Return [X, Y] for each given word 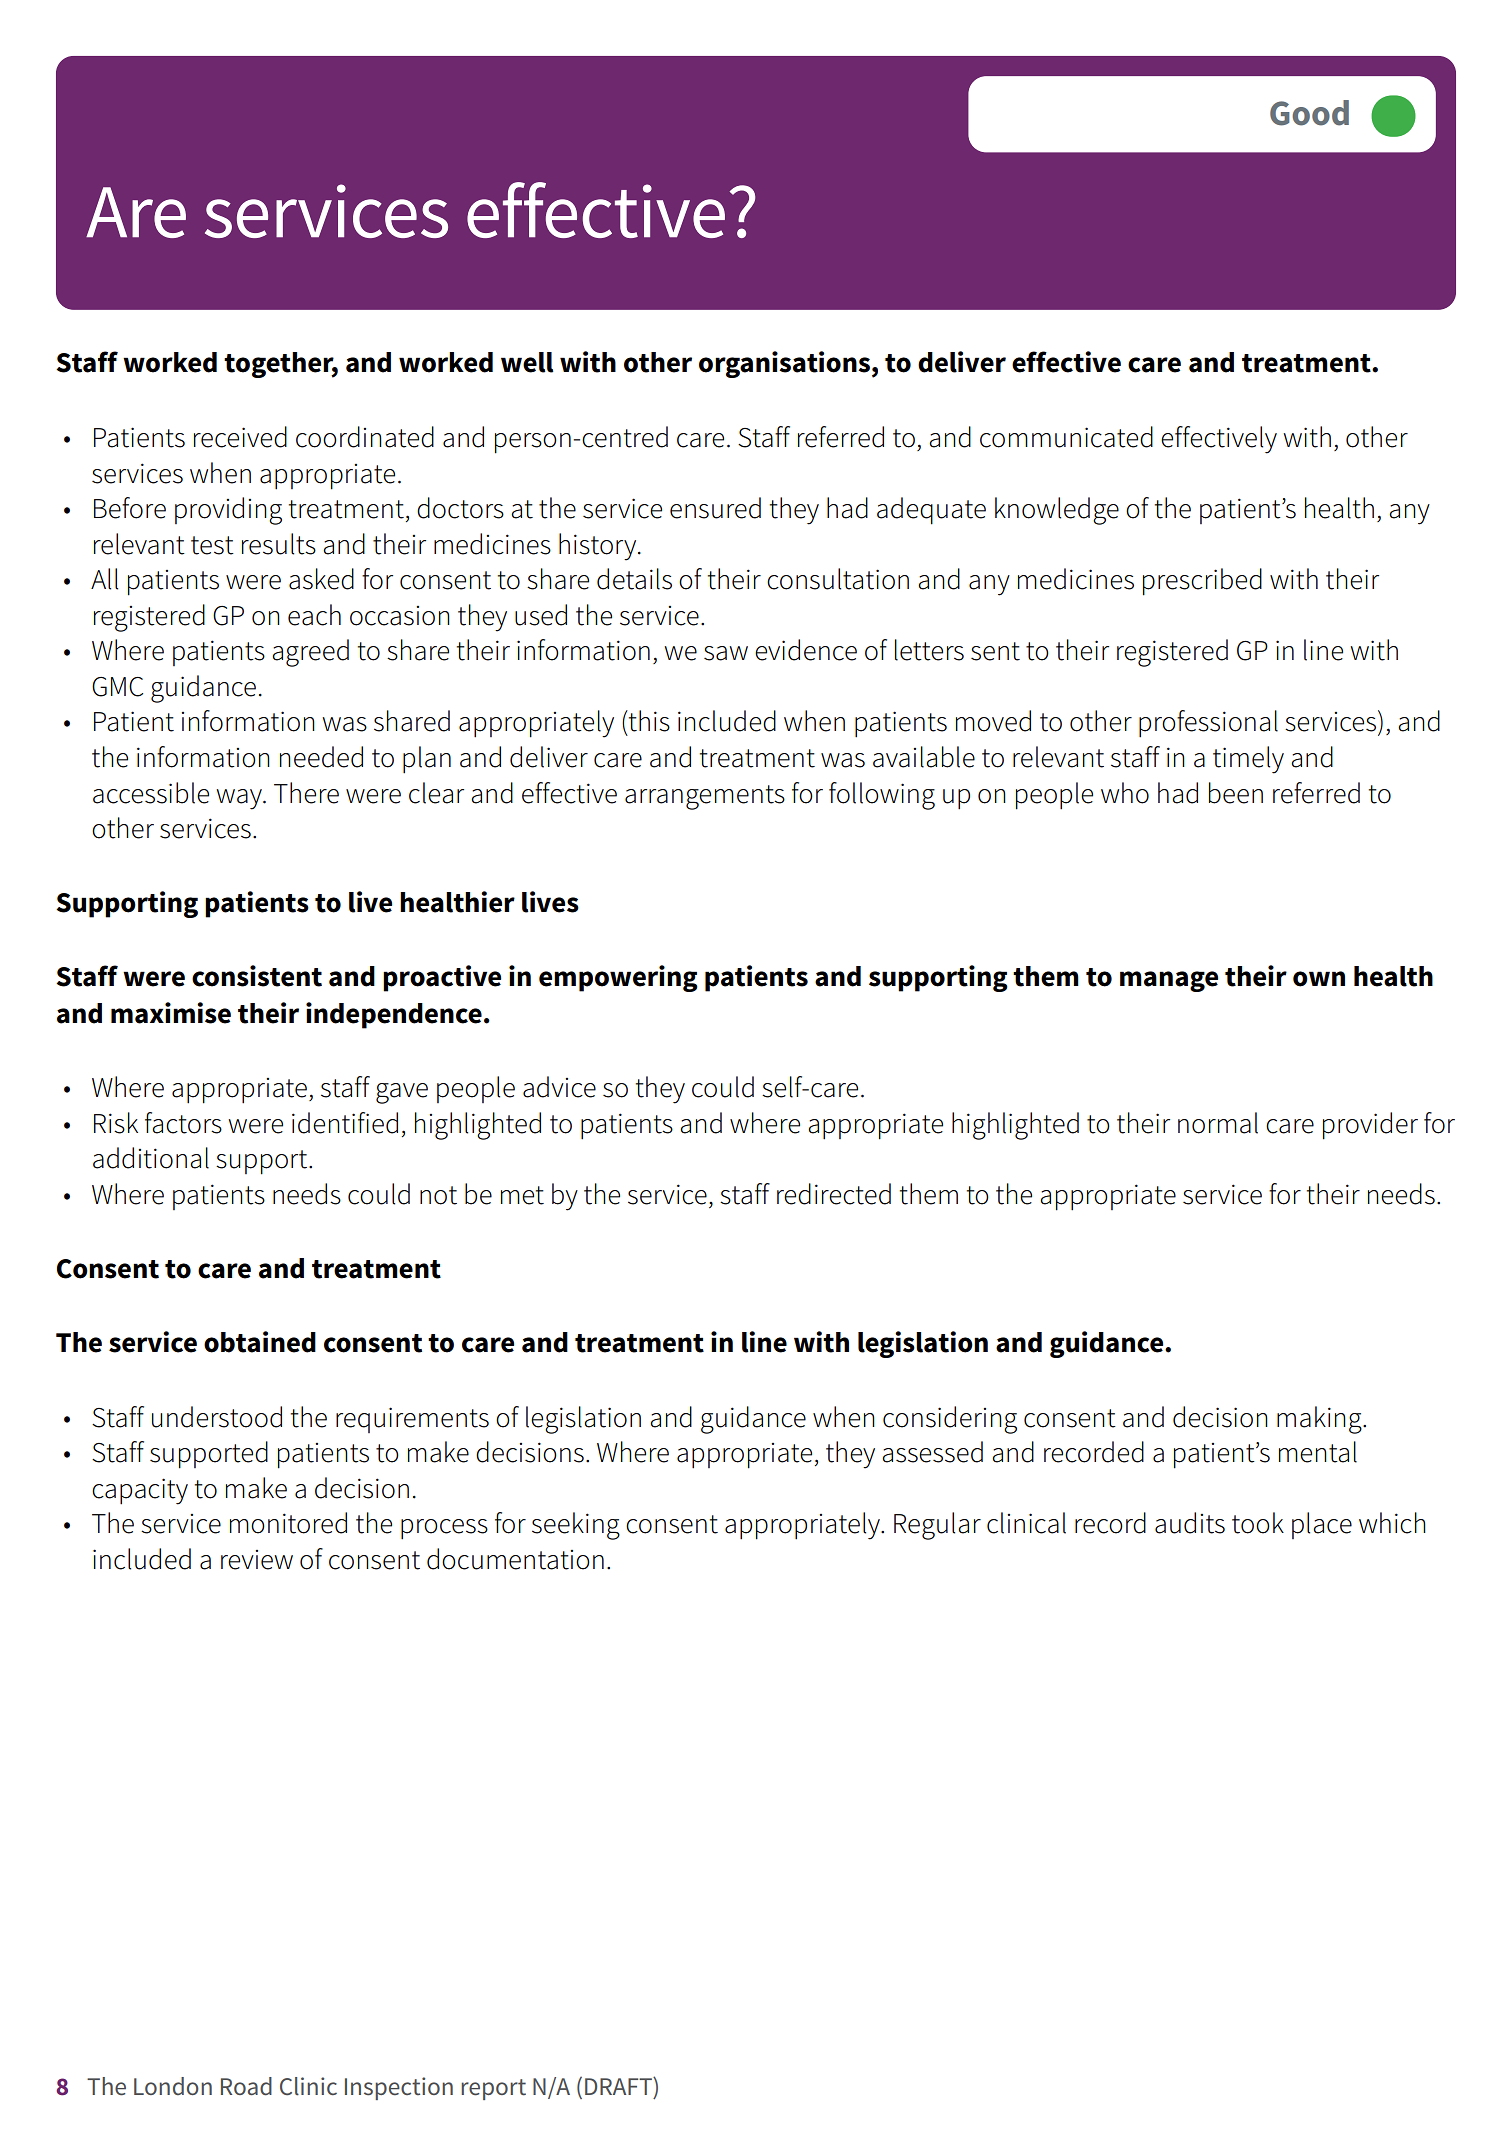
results [279, 544]
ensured [715, 508]
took [1258, 1523]
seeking [576, 1526]
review [257, 1560]
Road [246, 2086]
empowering [618, 978]
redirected [834, 1194]
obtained [260, 1342]
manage [1169, 981]
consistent [257, 976]
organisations [784, 364]
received [240, 437]
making [1320, 1420]
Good [1309, 113]
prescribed [1202, 582]
